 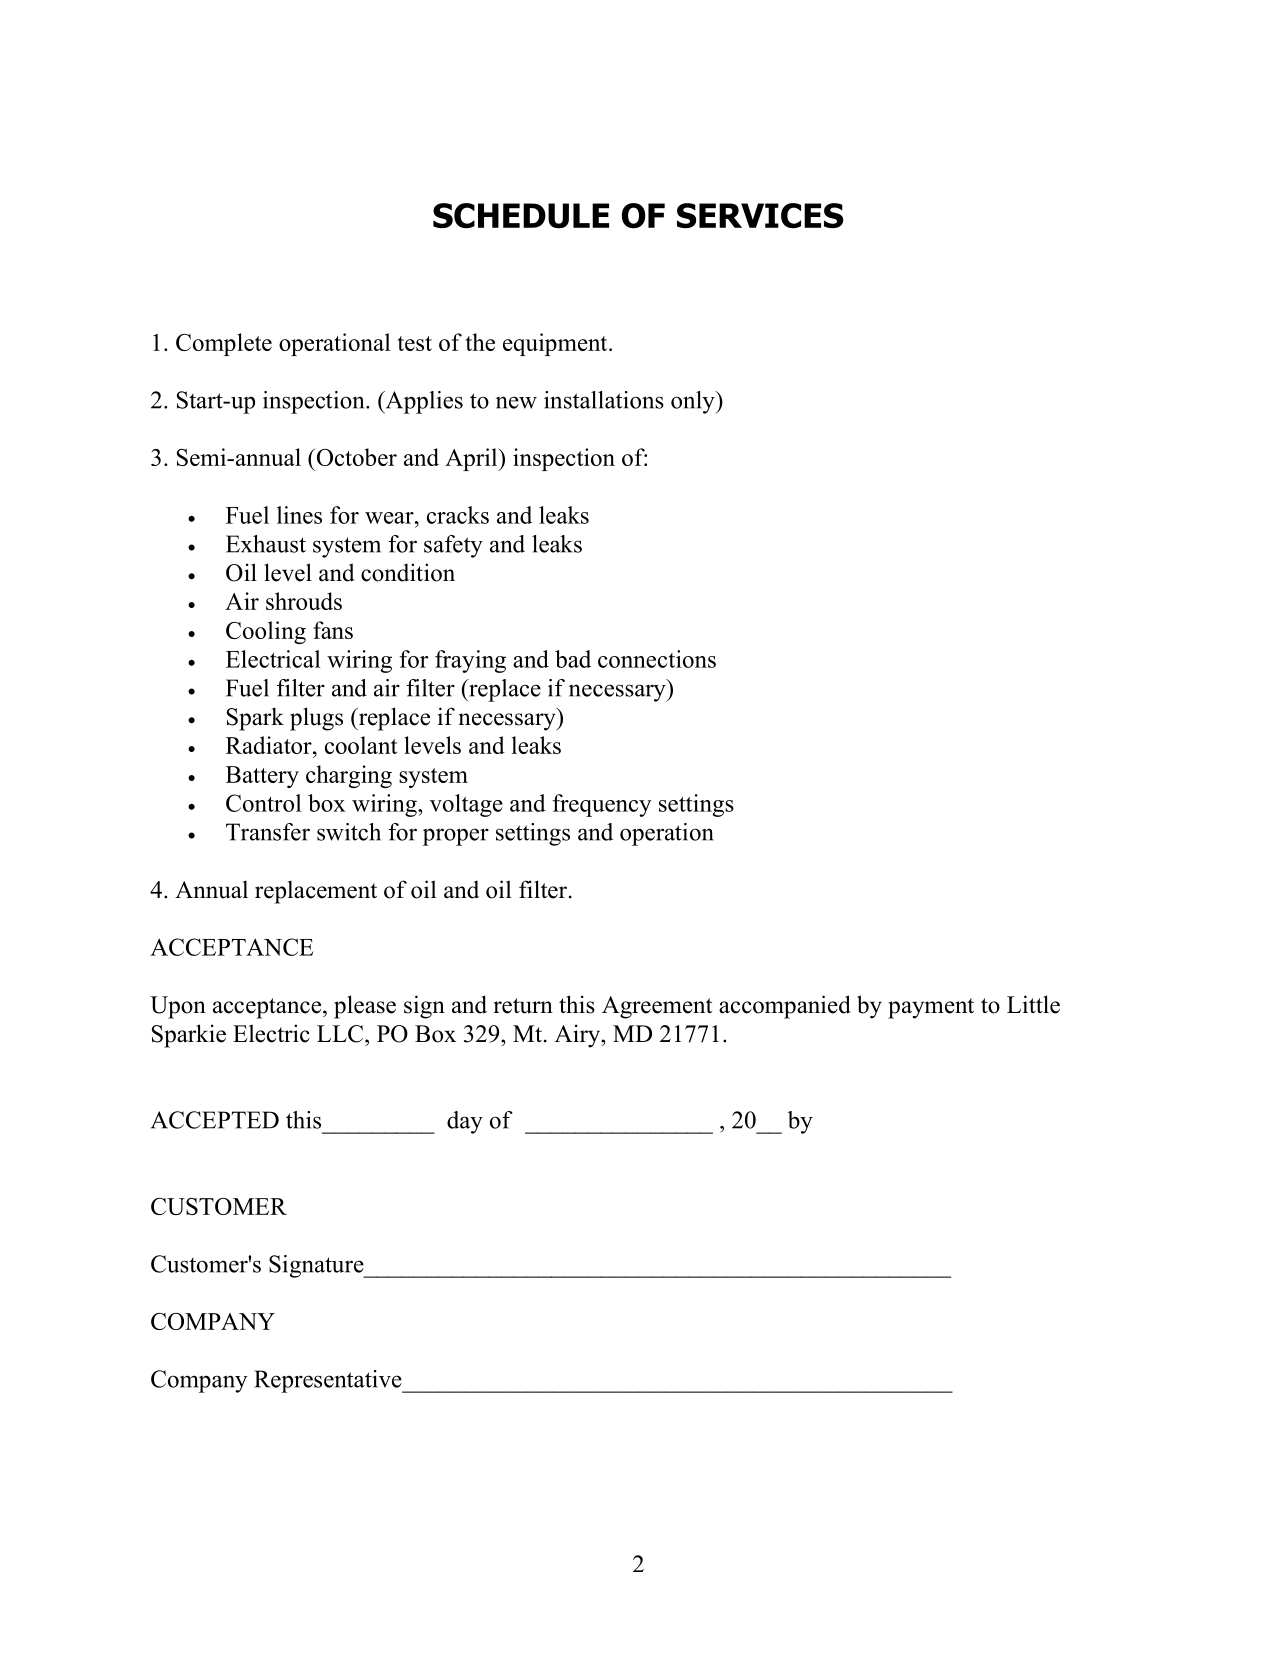 What do you see at coordinates (573, 659) in the screenshot?
I see `bad` at bounding box center [573, 659].
